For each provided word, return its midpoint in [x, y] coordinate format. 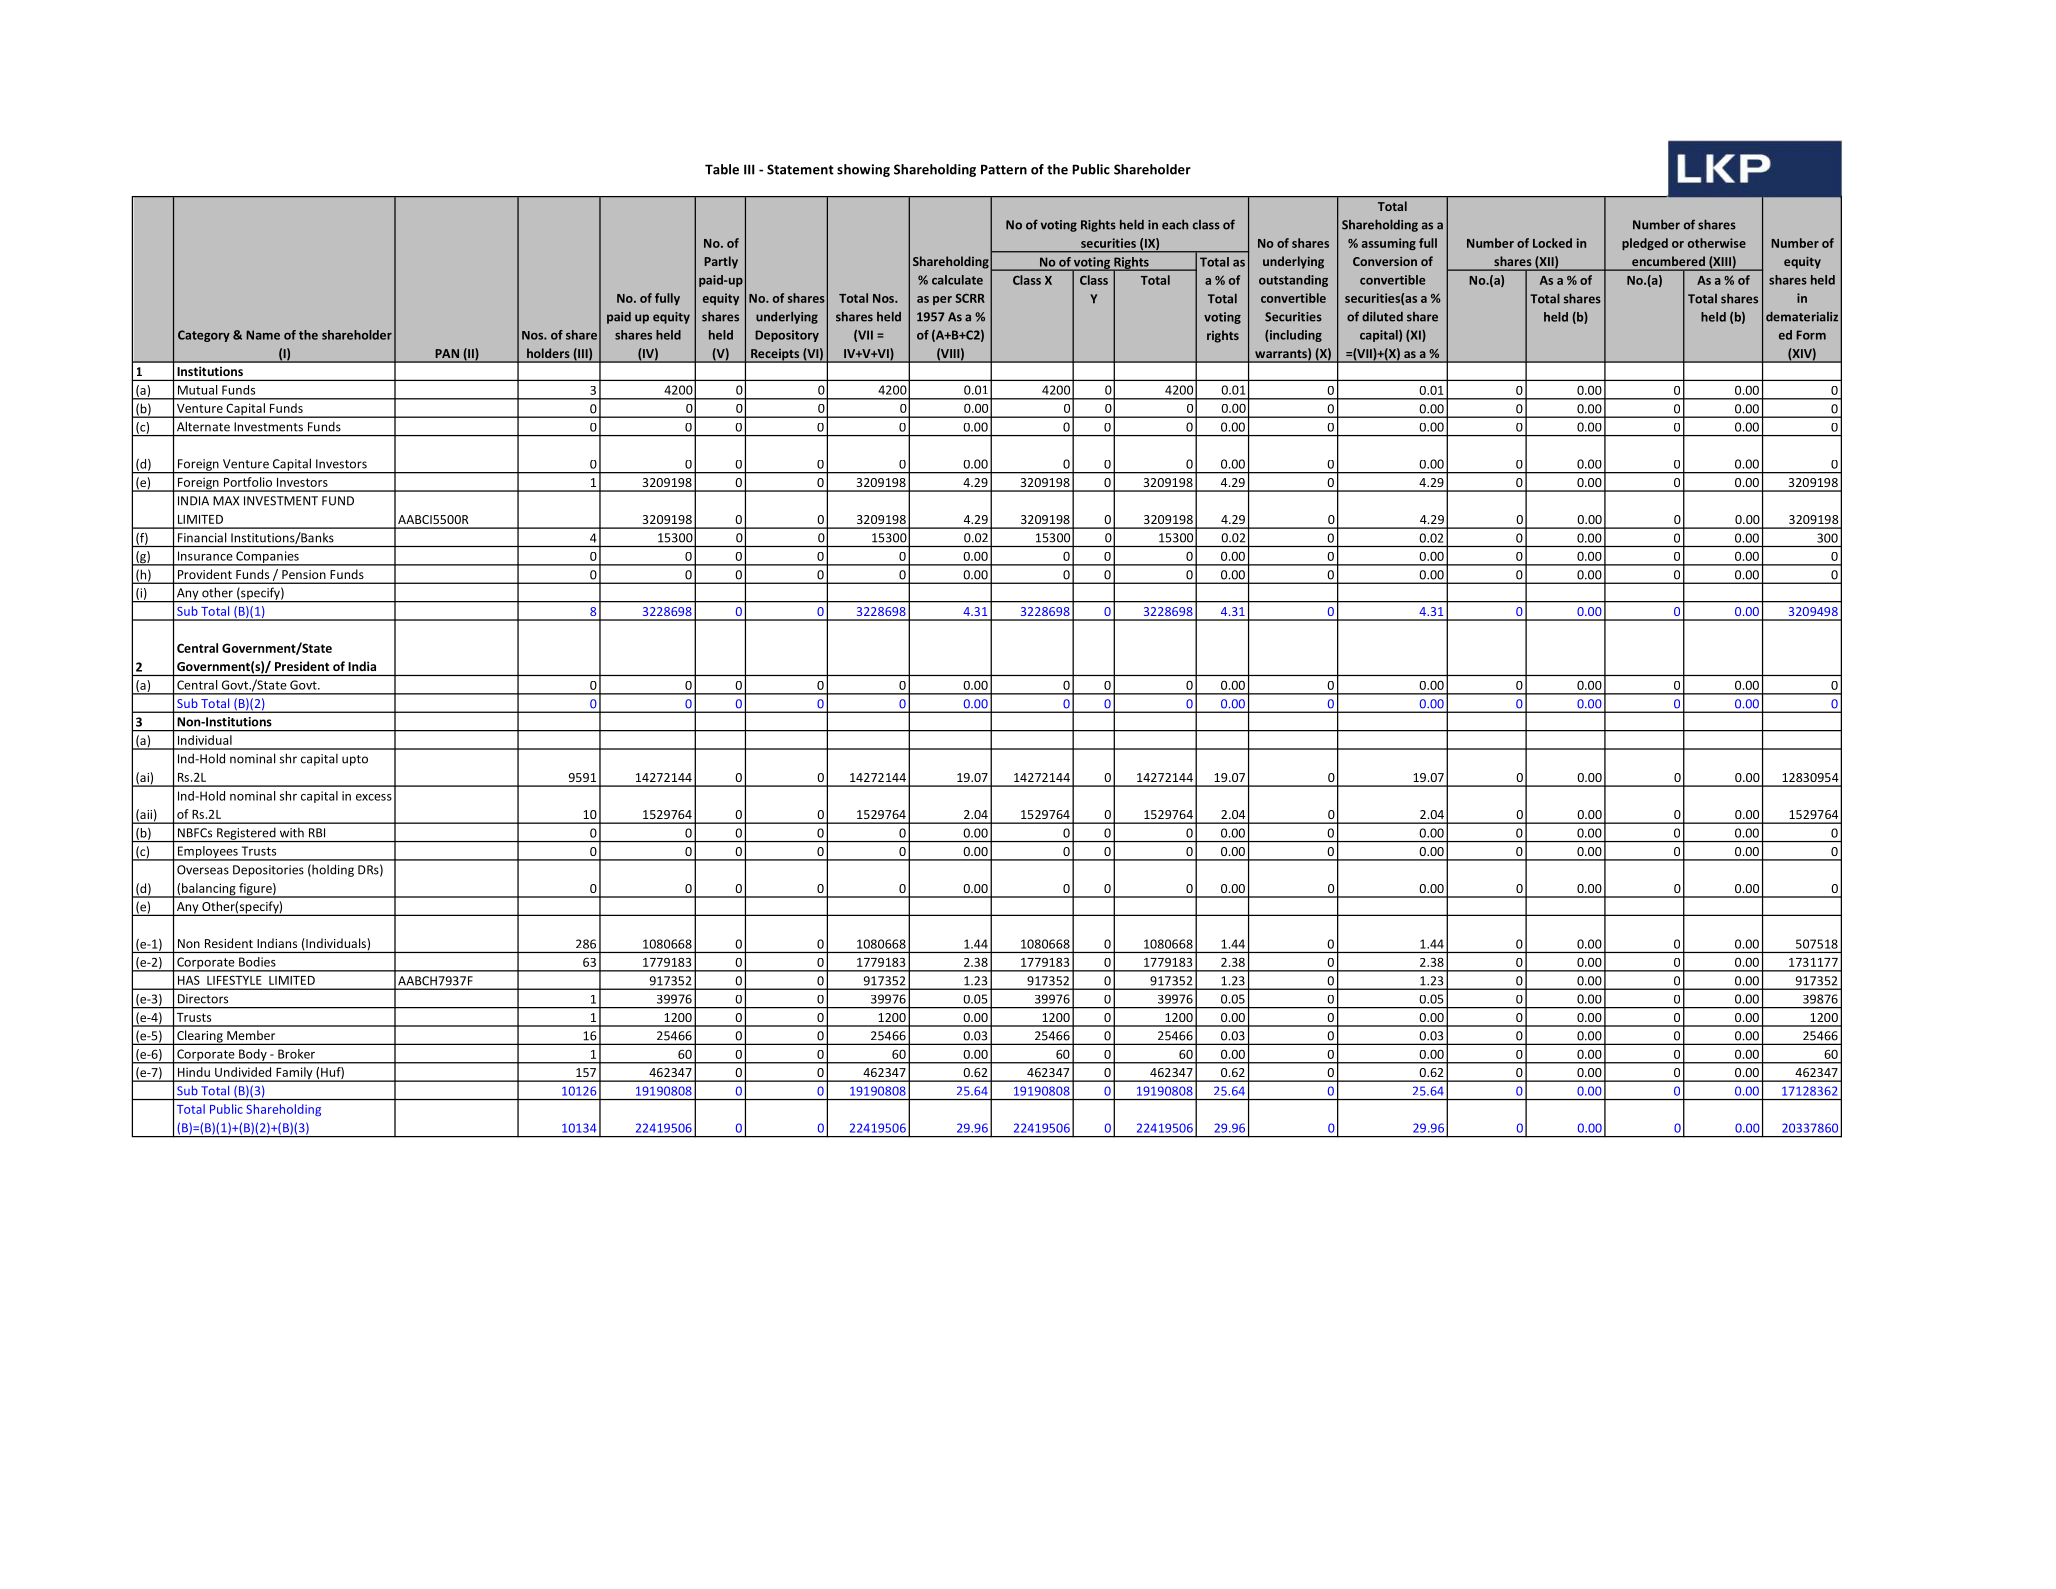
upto [355, 760]
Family [294, 1074]
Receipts [775, 355]
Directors [203, 999]
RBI [317, 833]
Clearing [200, 1037]
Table [722, 169]
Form [1811, 335]
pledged [1645, 244]
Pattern [1004, 169]
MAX [226, 501]
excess [374, 797]
